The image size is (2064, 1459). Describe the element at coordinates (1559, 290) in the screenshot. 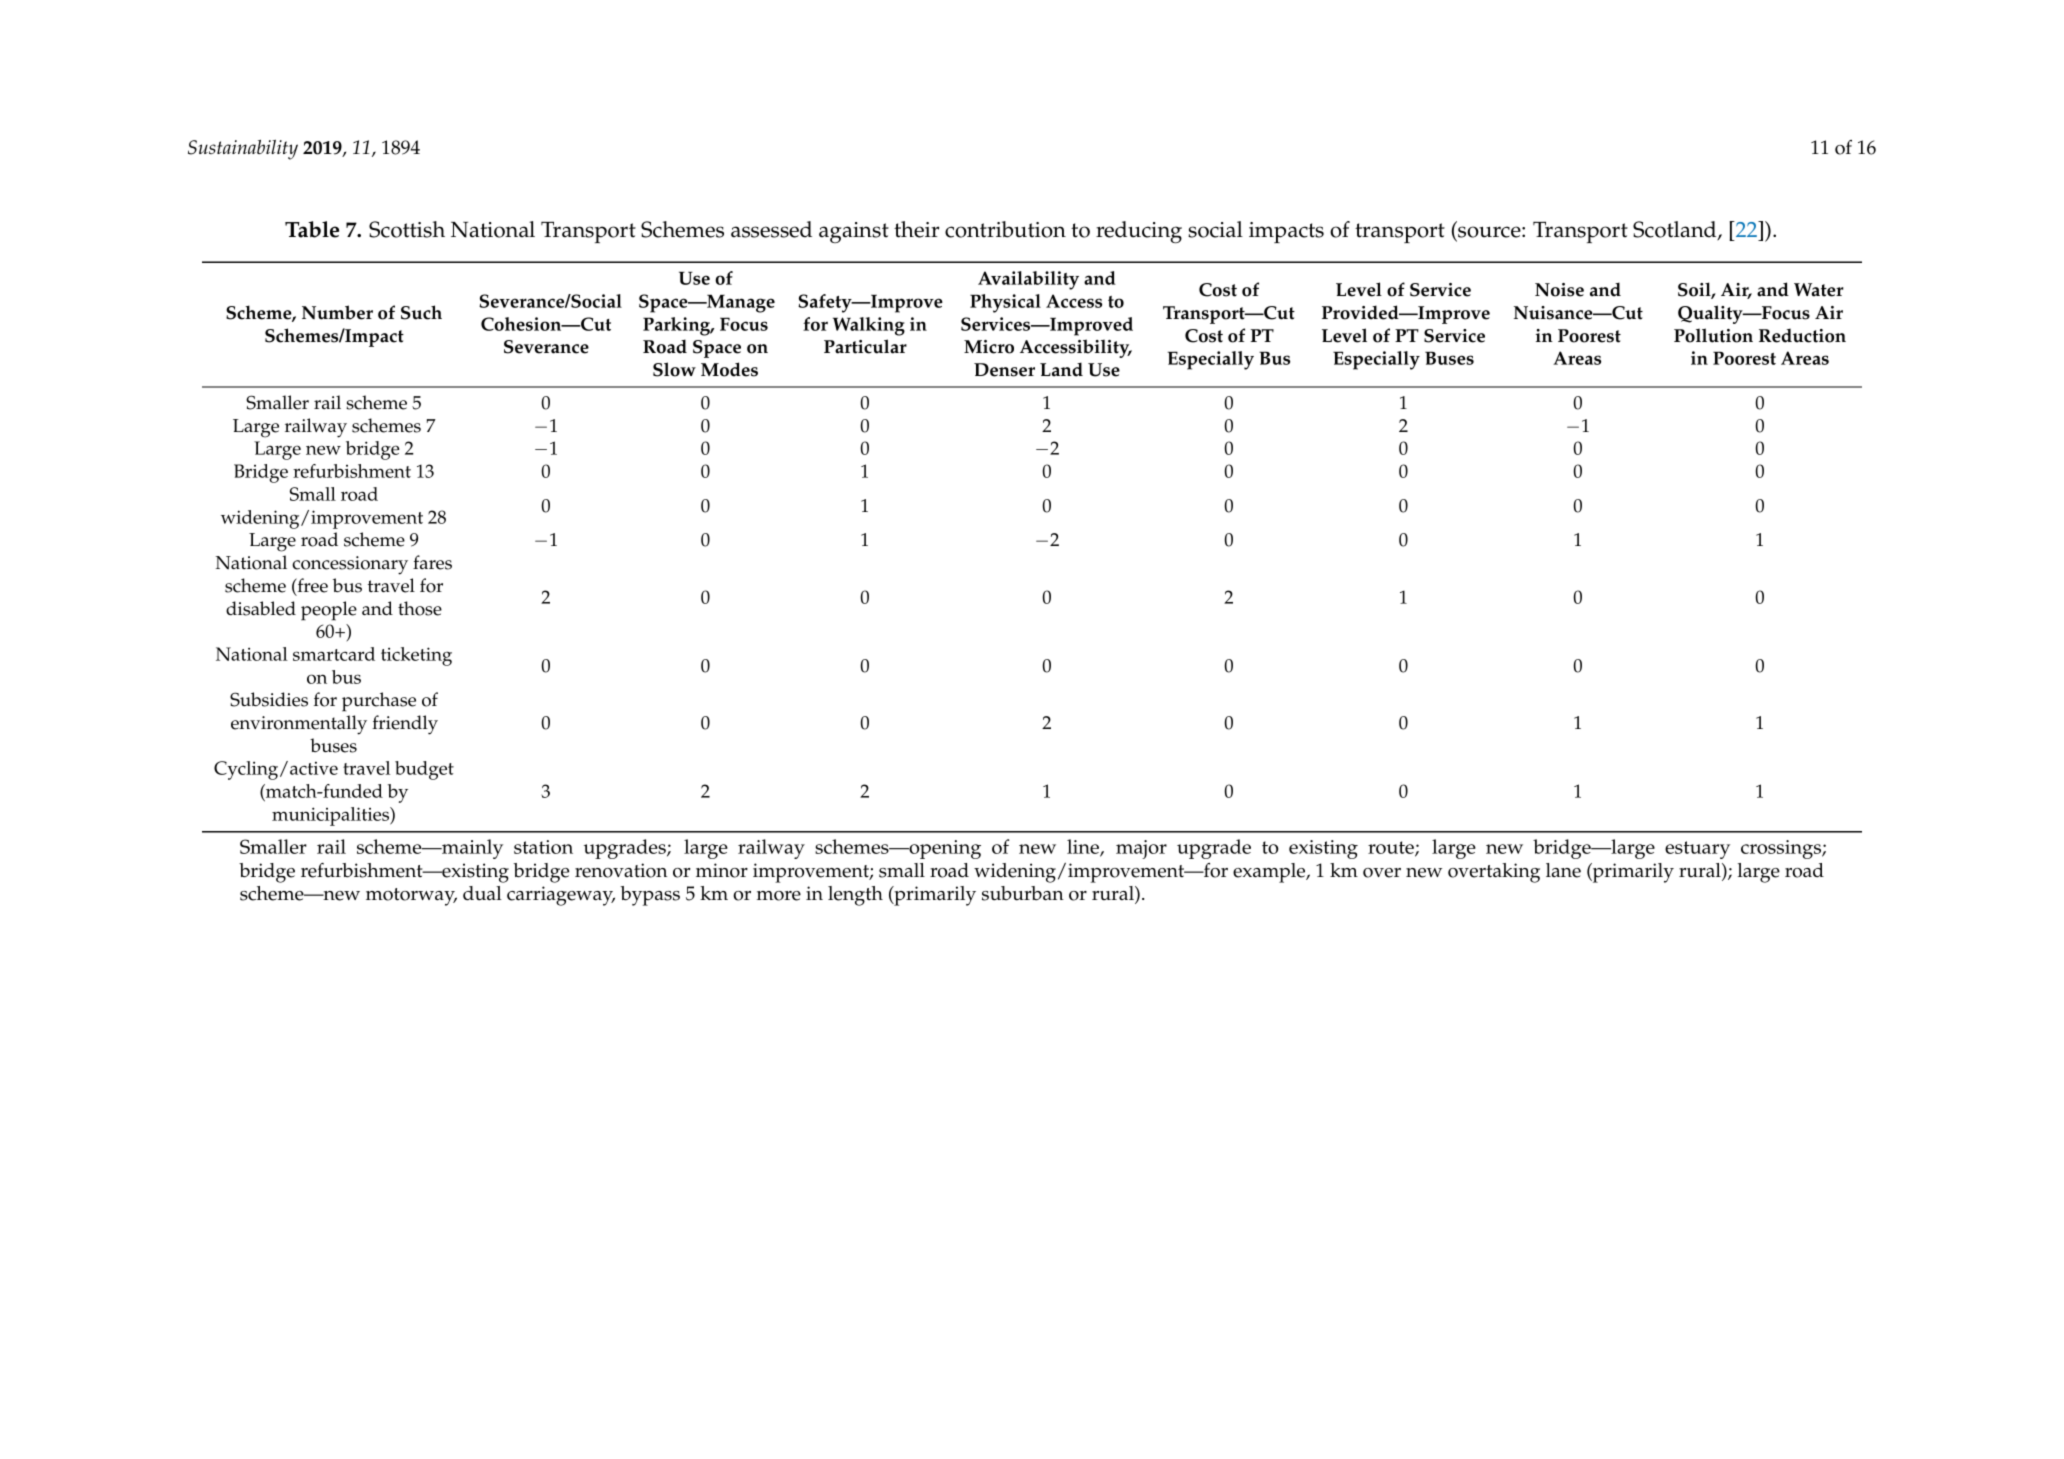

I see `Noise` at that location.
